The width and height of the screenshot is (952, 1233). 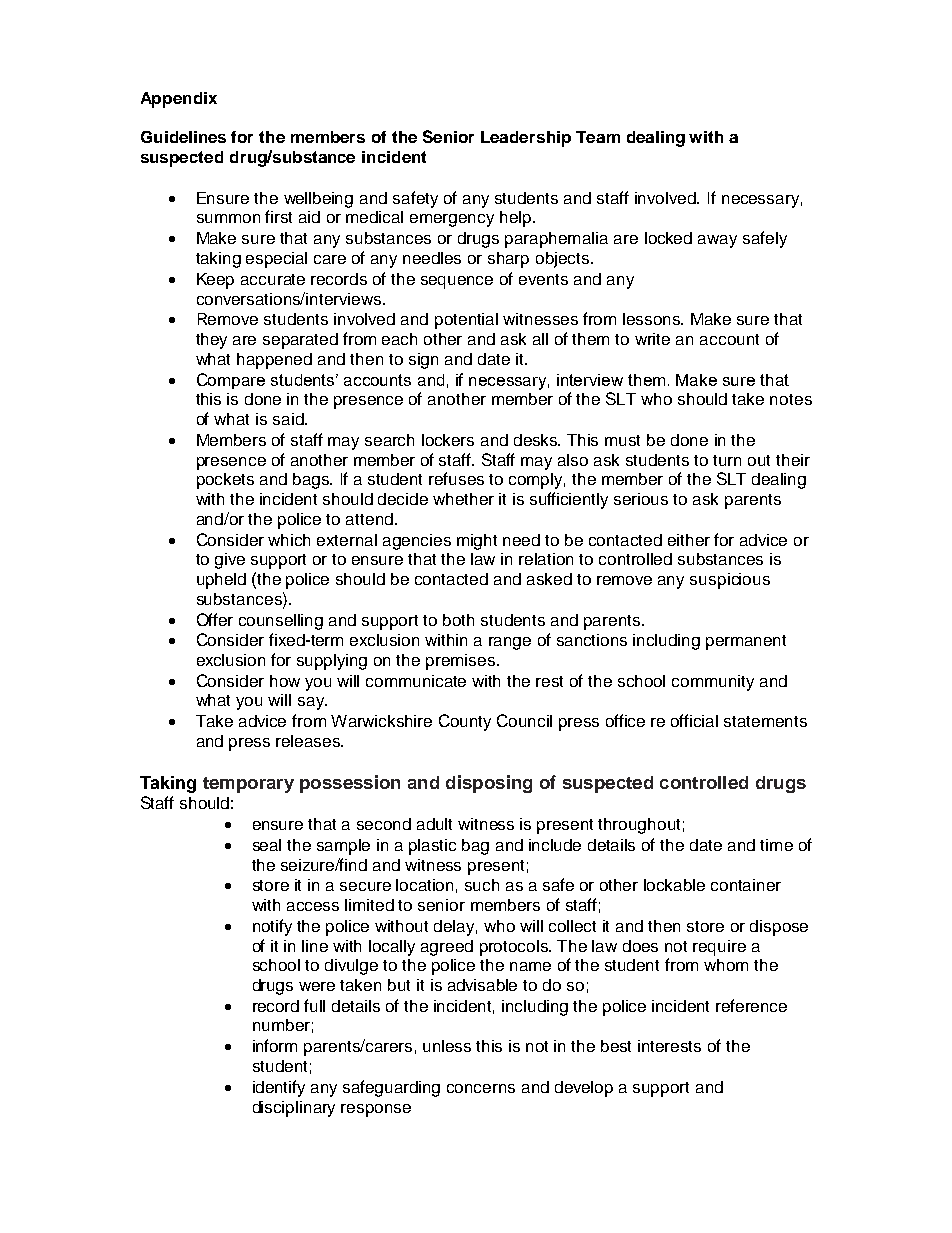 I want to click on said, so click(x=289, y=419).
